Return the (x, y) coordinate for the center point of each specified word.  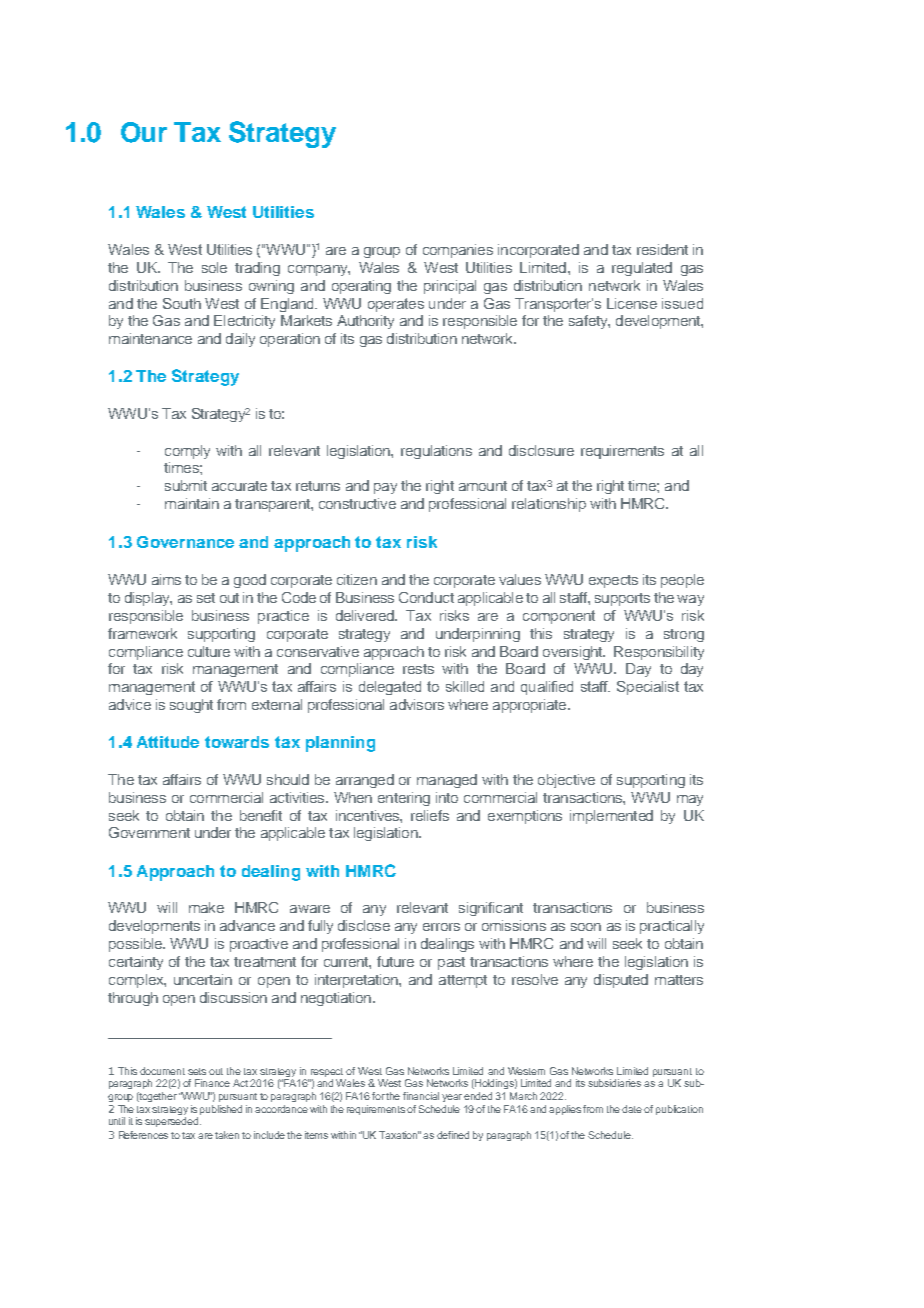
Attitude (168, 742)
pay (385, 488)
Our (144, 132)
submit (186, 485)
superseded (173, 1122)
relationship (549, 505)
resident (662, 249)
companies (458, 251)
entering (404, 799)
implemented (611, 817)
